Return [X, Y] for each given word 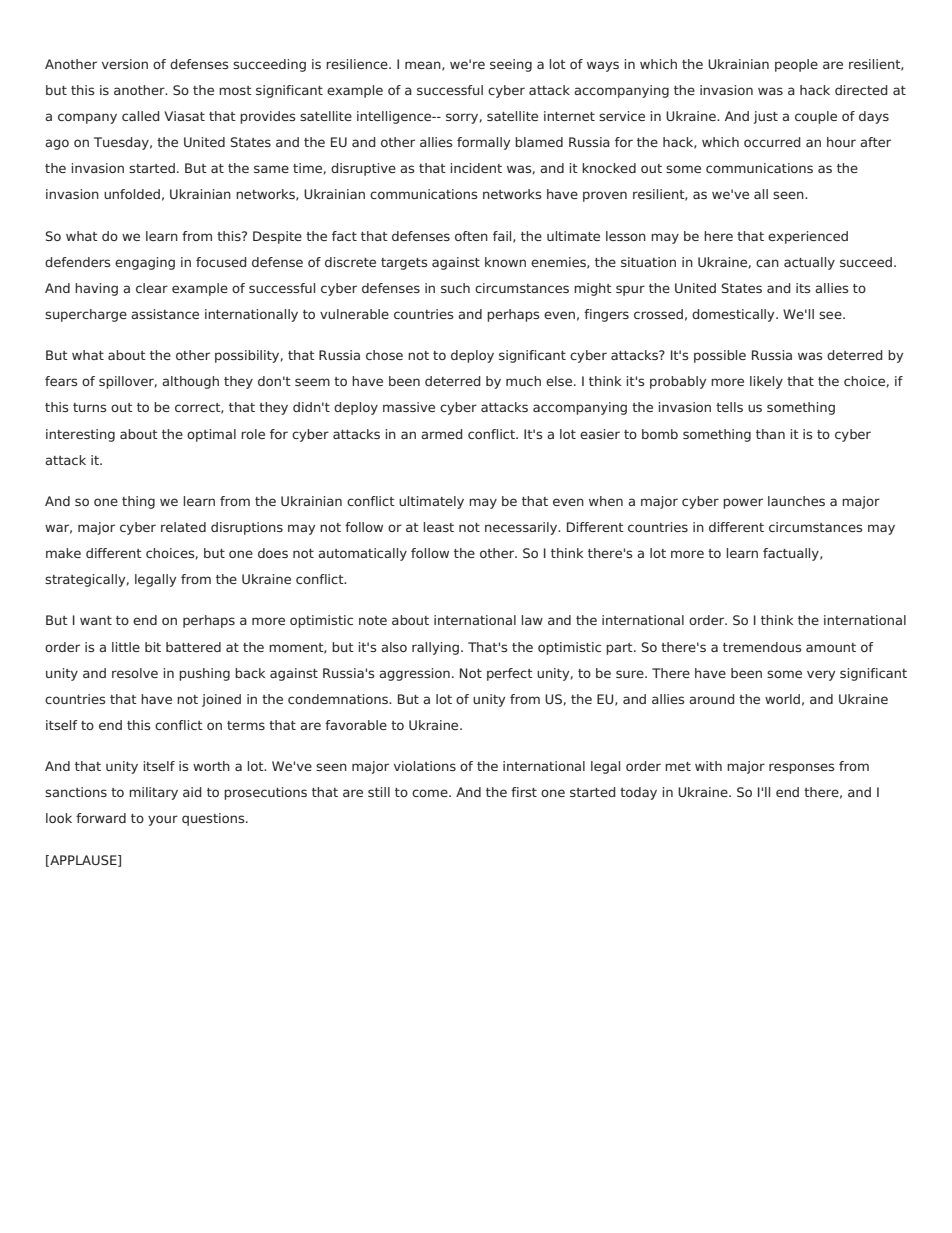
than [770, 434]
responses [801, 768]
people [796, 65]
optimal [211, 435]
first [524, 792]
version [125, 64]
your [163, 820]
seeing [511, 65]
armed [442, 434]
